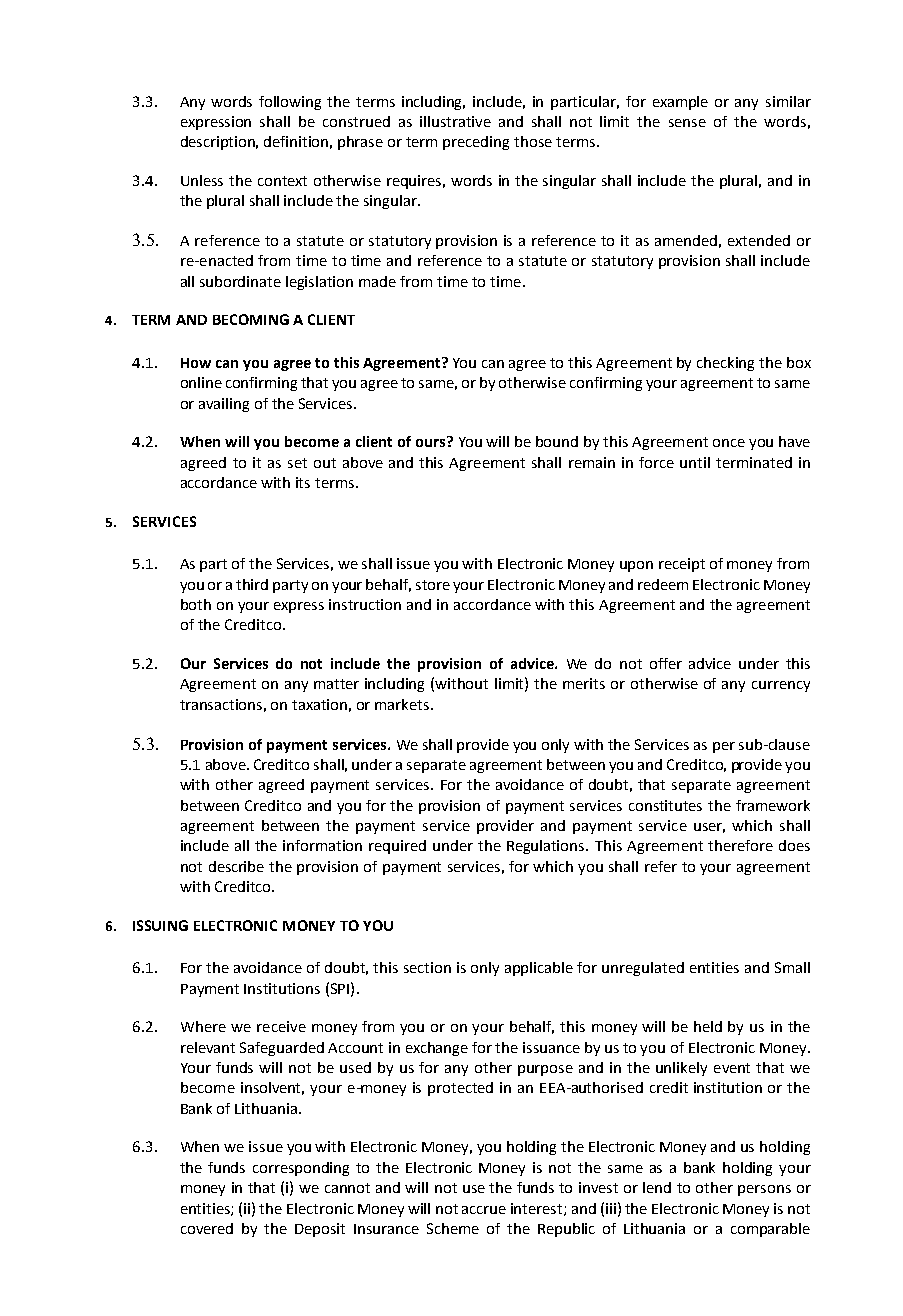 The image size is (903, 1316). Describe the element at coordinates (687, 123) in the page. I see `sense` at that location.
